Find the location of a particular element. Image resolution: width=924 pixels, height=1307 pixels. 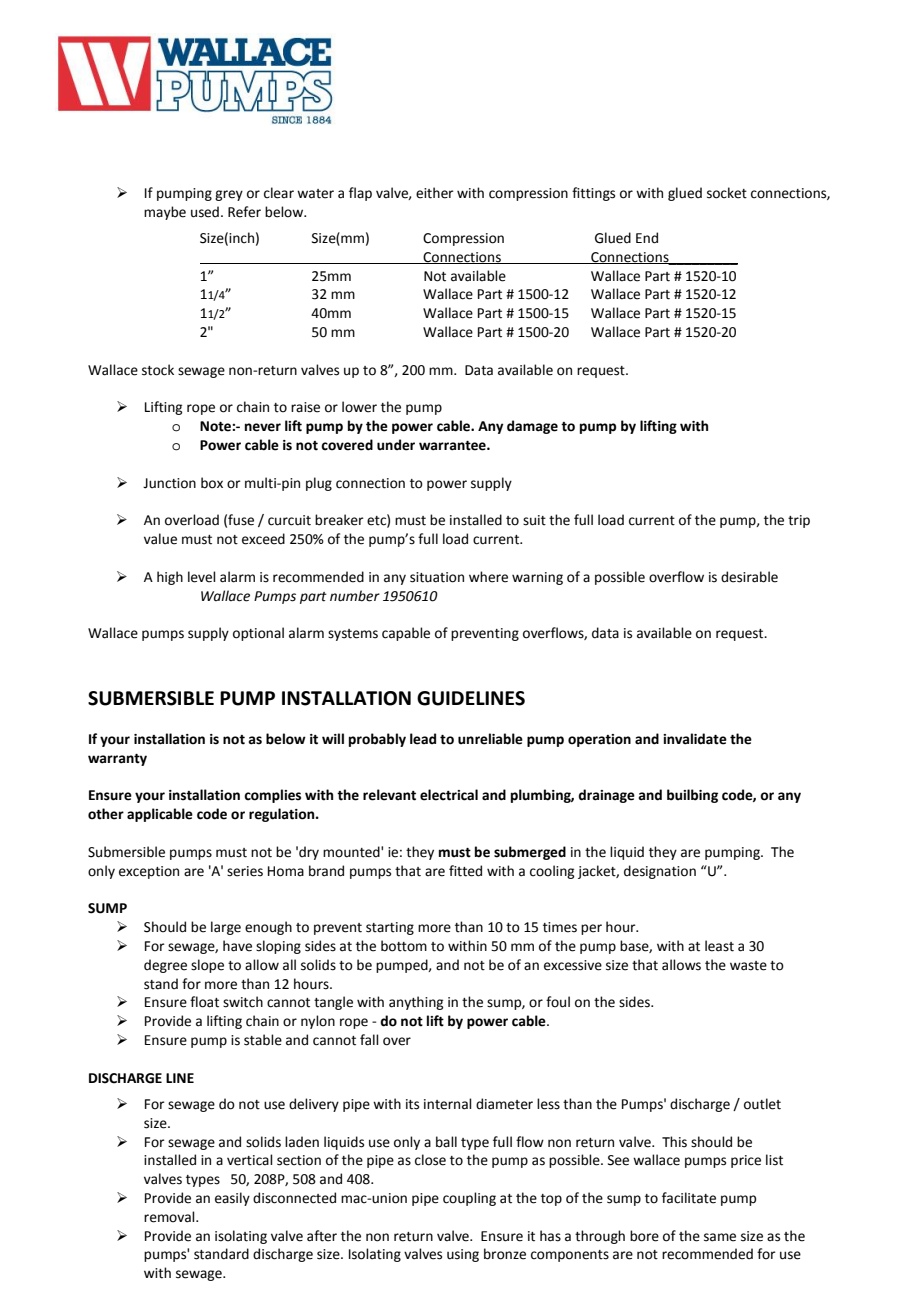

used is located at coordinates (205, 212).
